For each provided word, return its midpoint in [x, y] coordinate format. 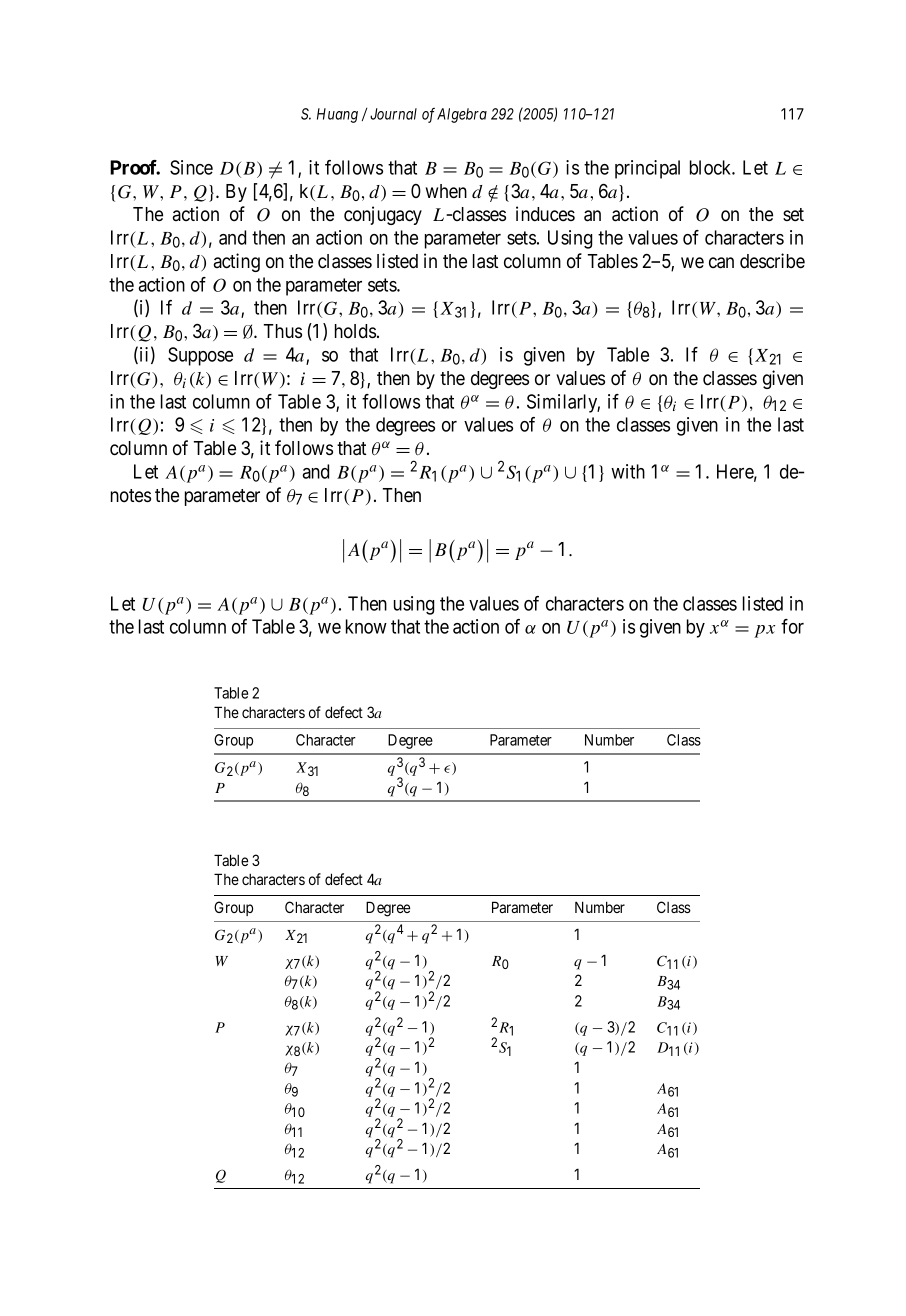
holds [355, 331]
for [792, 626]
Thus [283, 331]
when [446, 191]
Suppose [200, 356]
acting [237, 262]
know [366, 626]
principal [647, 169]
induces [545, 214]
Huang [337, 115]
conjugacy [383, 215]
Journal [393, 114]
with [628, 471]
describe [772, 261]
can [721, 263]
